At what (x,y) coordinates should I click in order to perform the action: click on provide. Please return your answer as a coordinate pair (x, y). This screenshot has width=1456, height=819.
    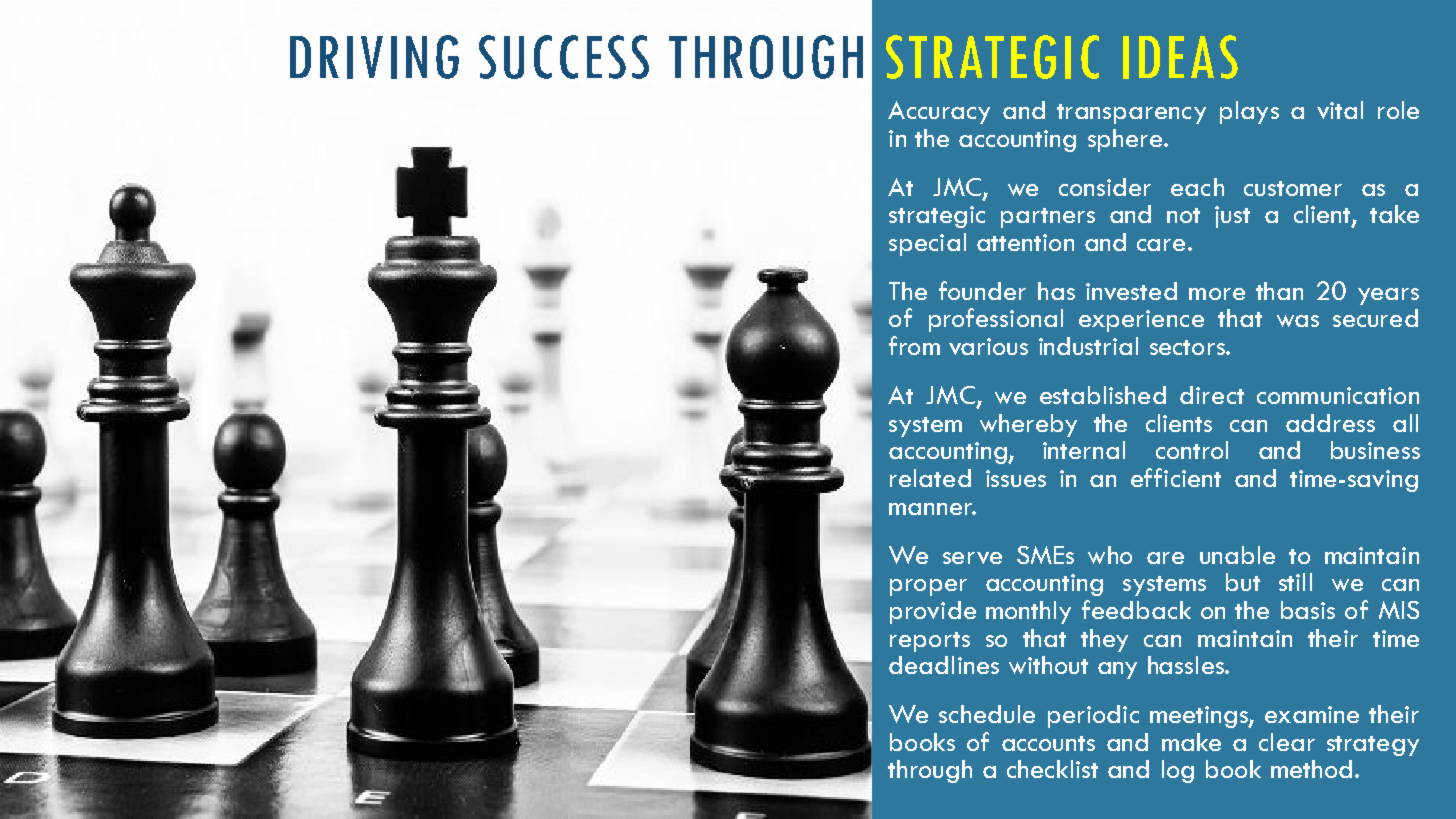
    Looking at the image, I should click on (933, 612).
